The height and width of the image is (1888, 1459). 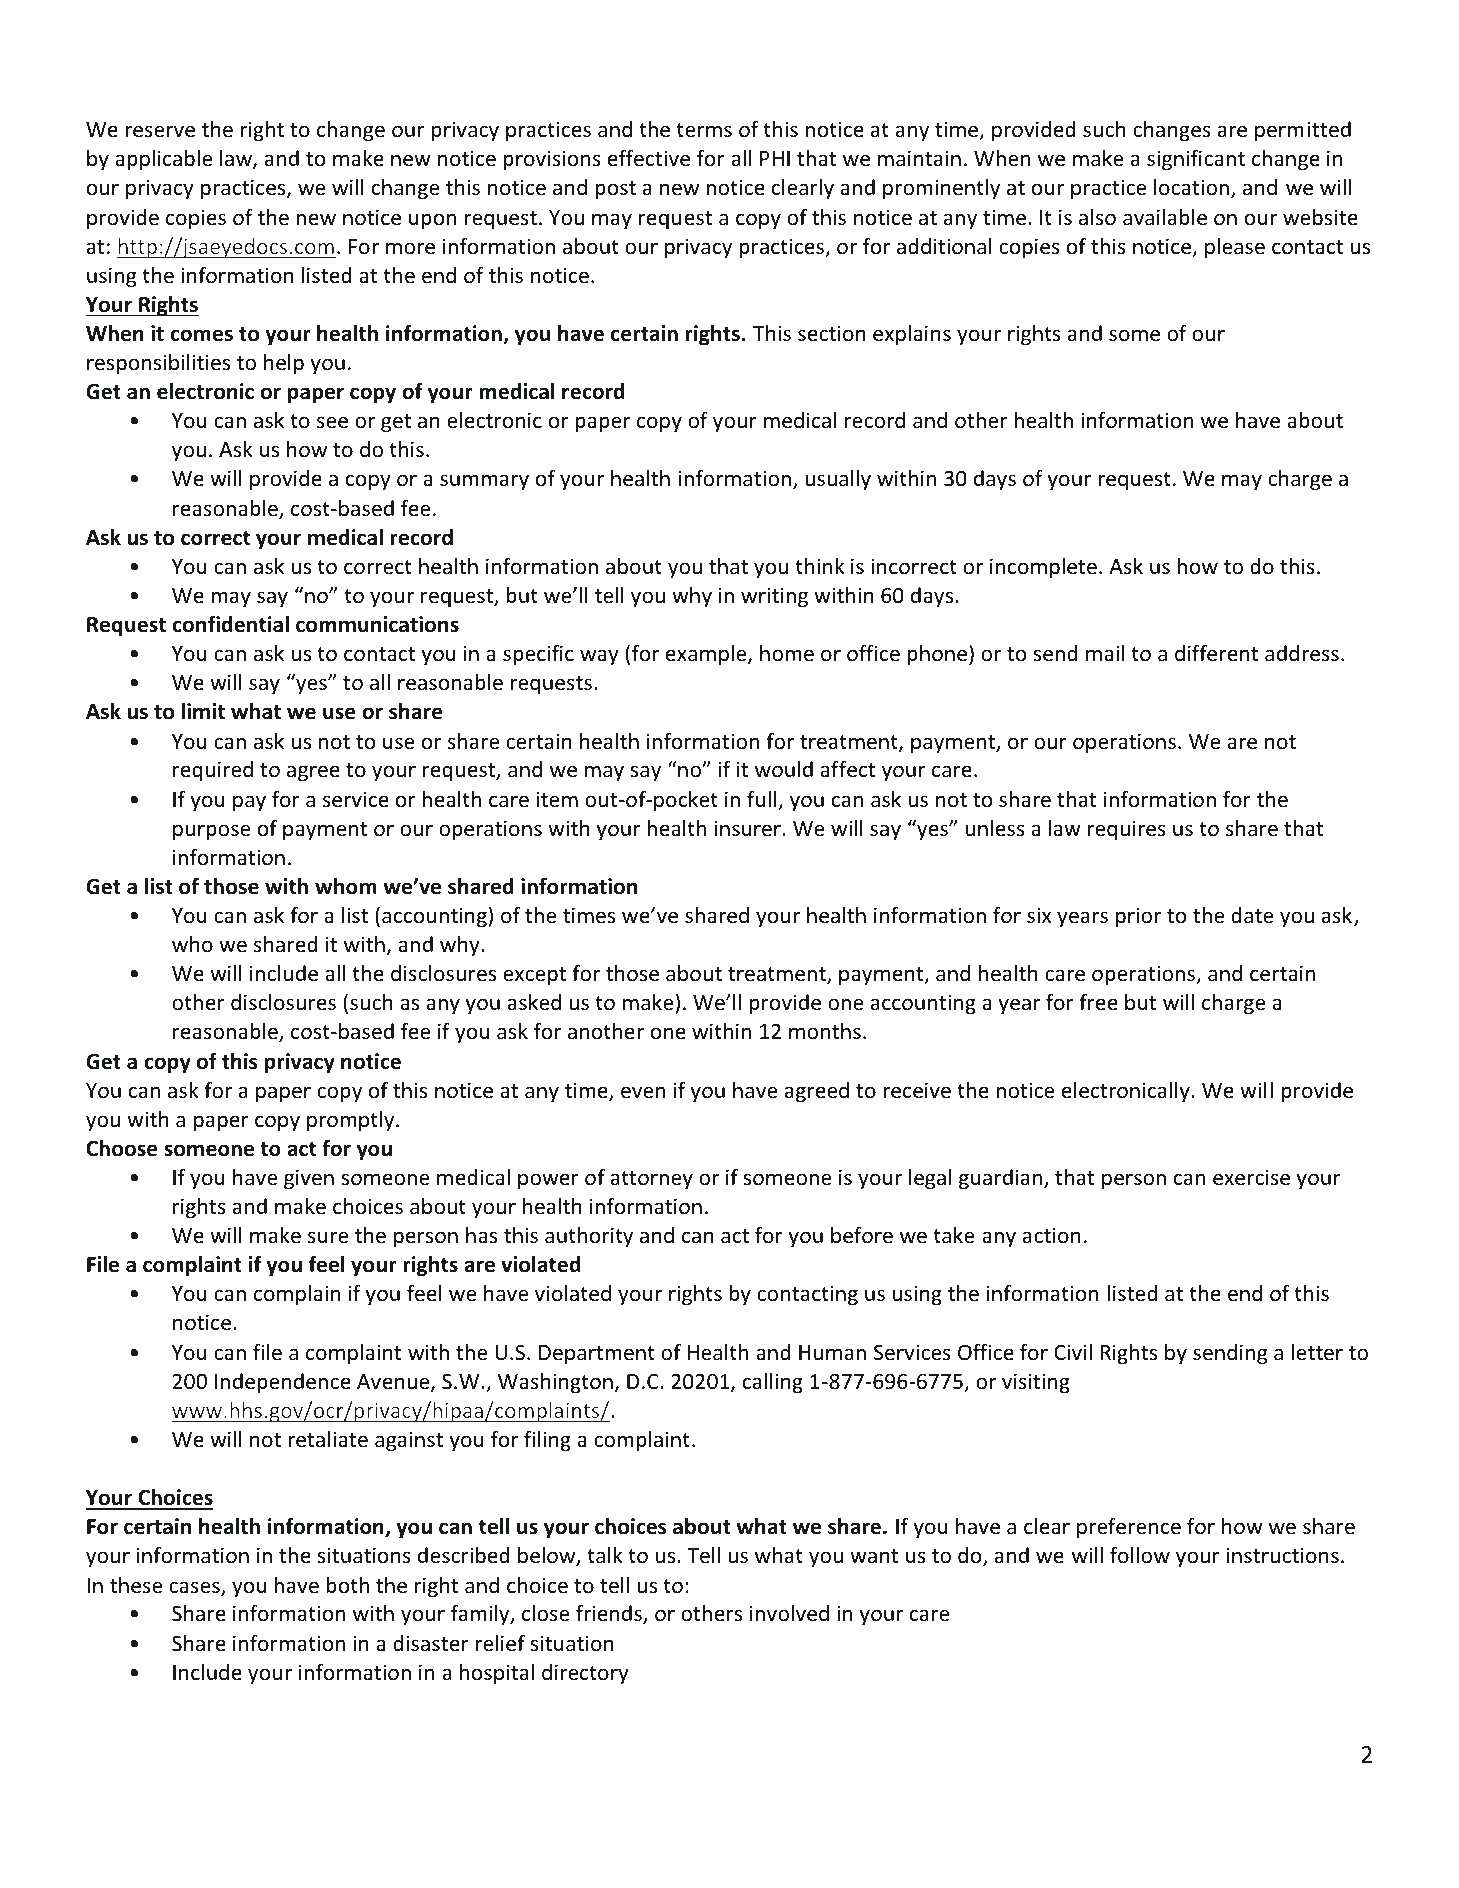 What do you see at coordinates (231, 624) in the image?
I see `confidential` at bounding box center [231, 624].
